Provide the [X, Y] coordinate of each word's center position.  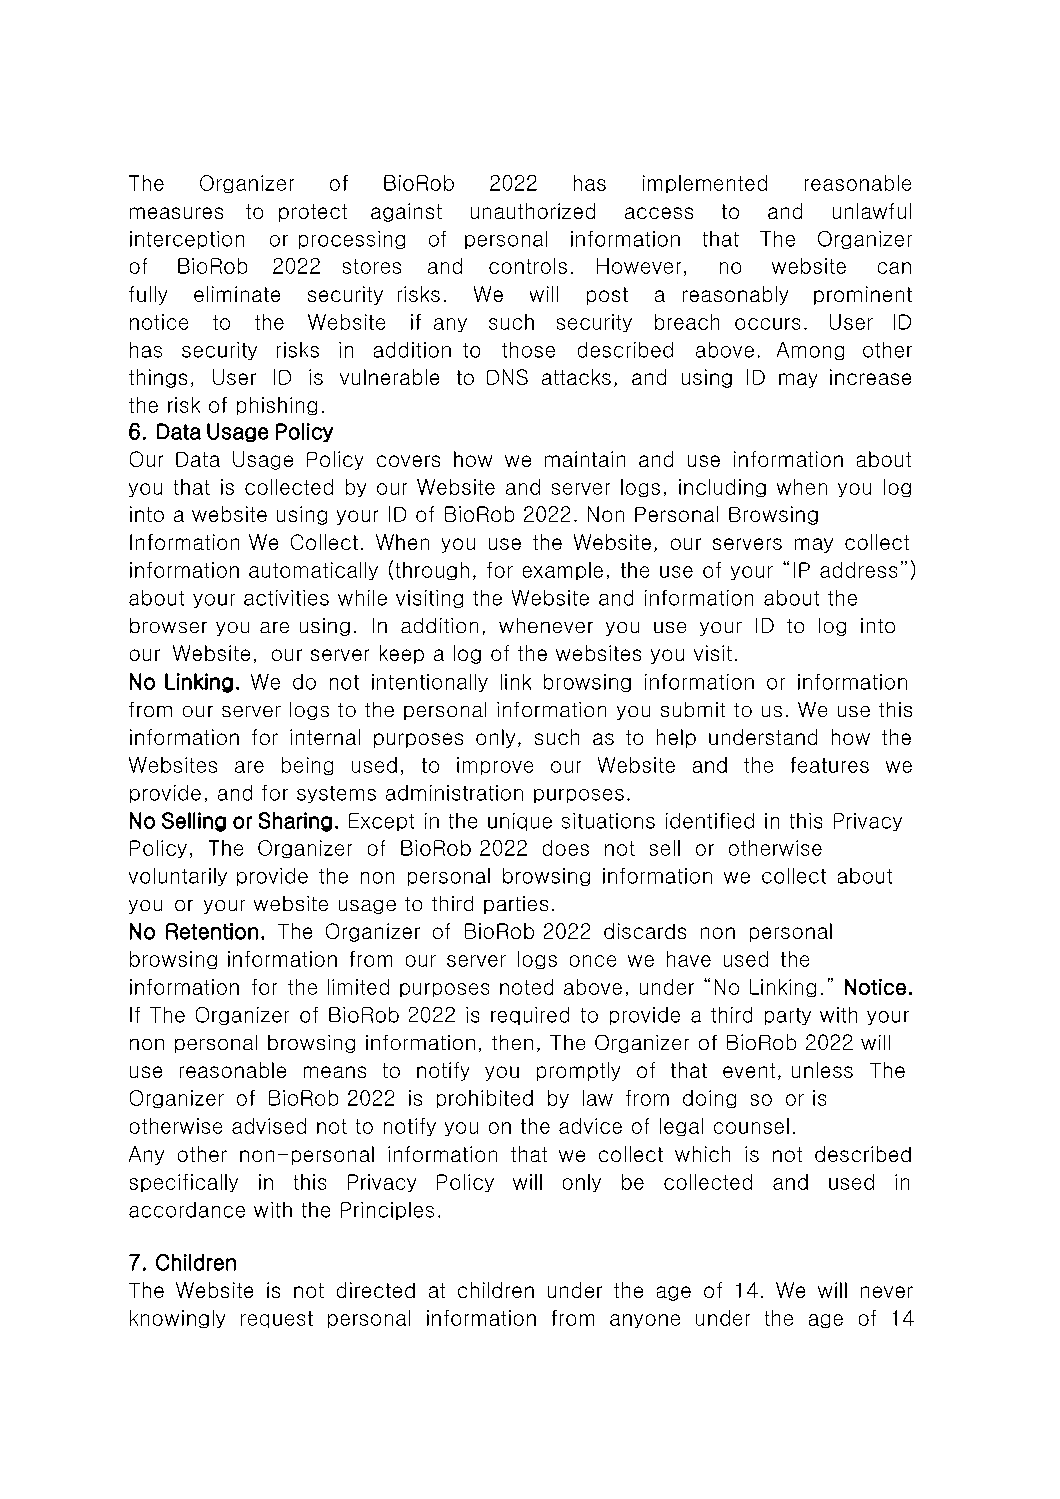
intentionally [430, 683]
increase [870, 377]
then [512, 1042]
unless [822, 1070]
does [566, 848]
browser [168, 625]
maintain [585, 459]
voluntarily [178, 877]
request [277, 1319]
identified [710, 821]
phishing [277, 406]
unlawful [872, 211]
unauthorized [533, 211]
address [858, 570]
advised [269, 1126]
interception [187, 240]
